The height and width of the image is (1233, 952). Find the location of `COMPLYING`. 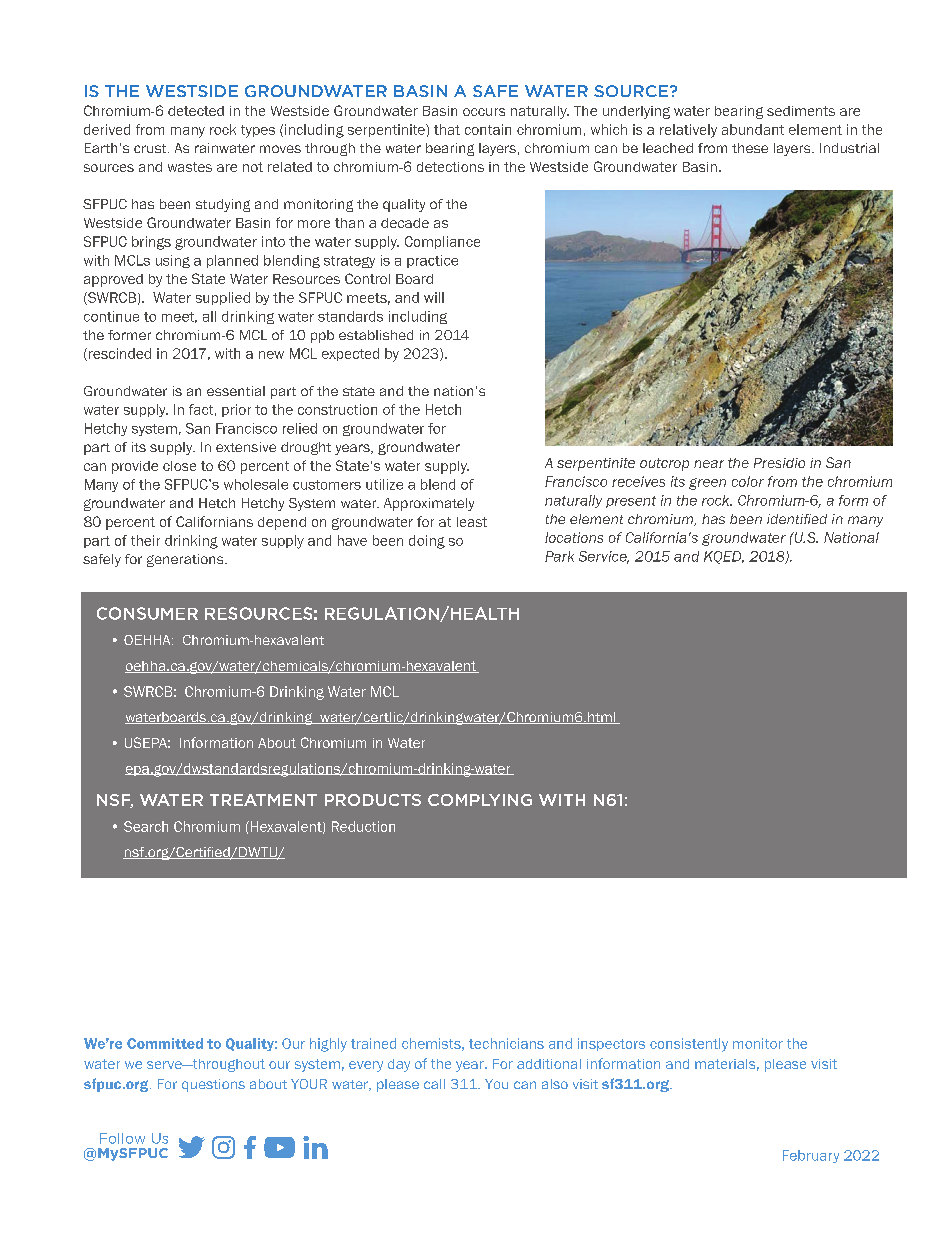

COMPLYING is located at coordinates (480, 800).
